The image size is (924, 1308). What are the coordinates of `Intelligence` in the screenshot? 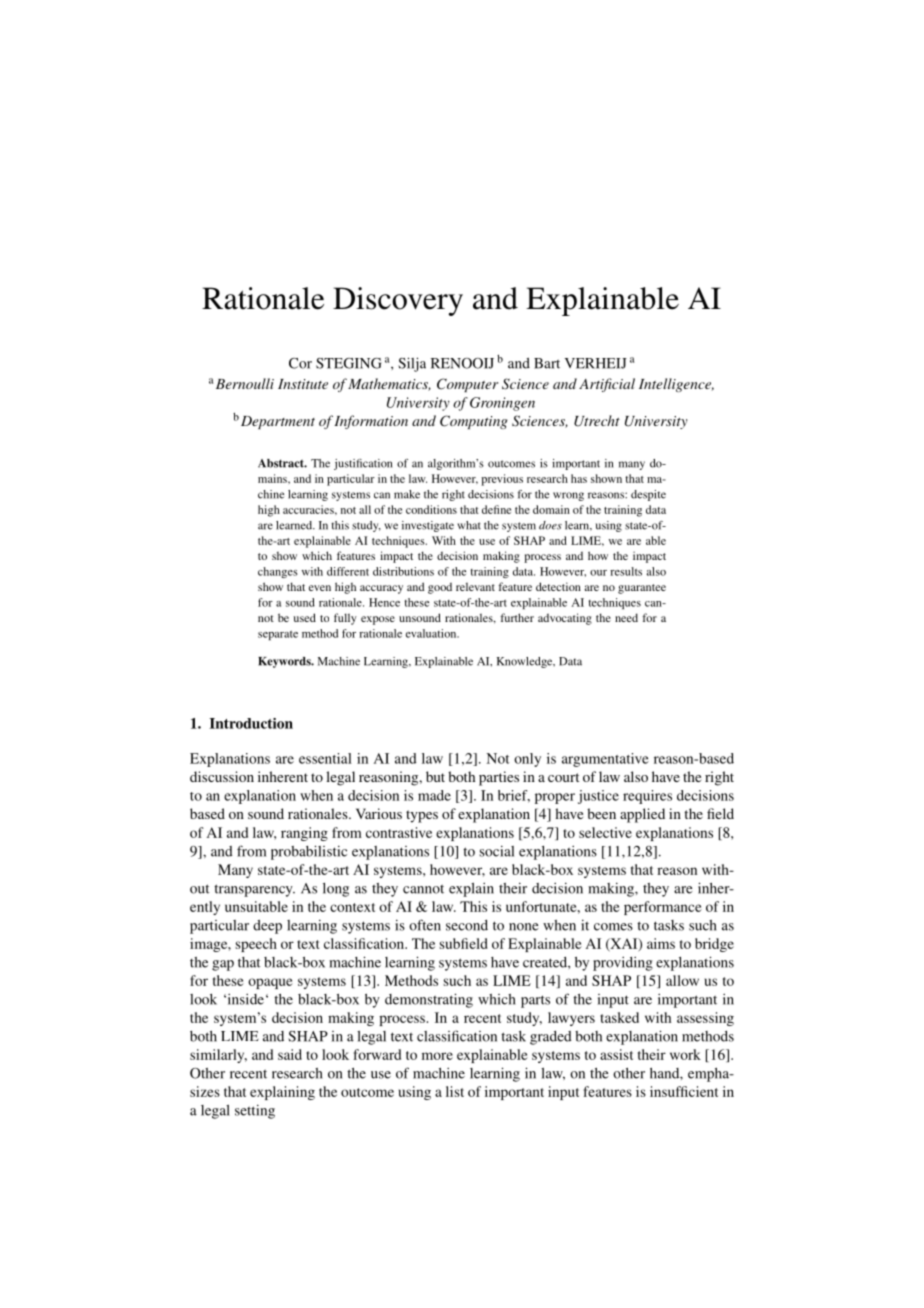 It's located at (676, 385).
